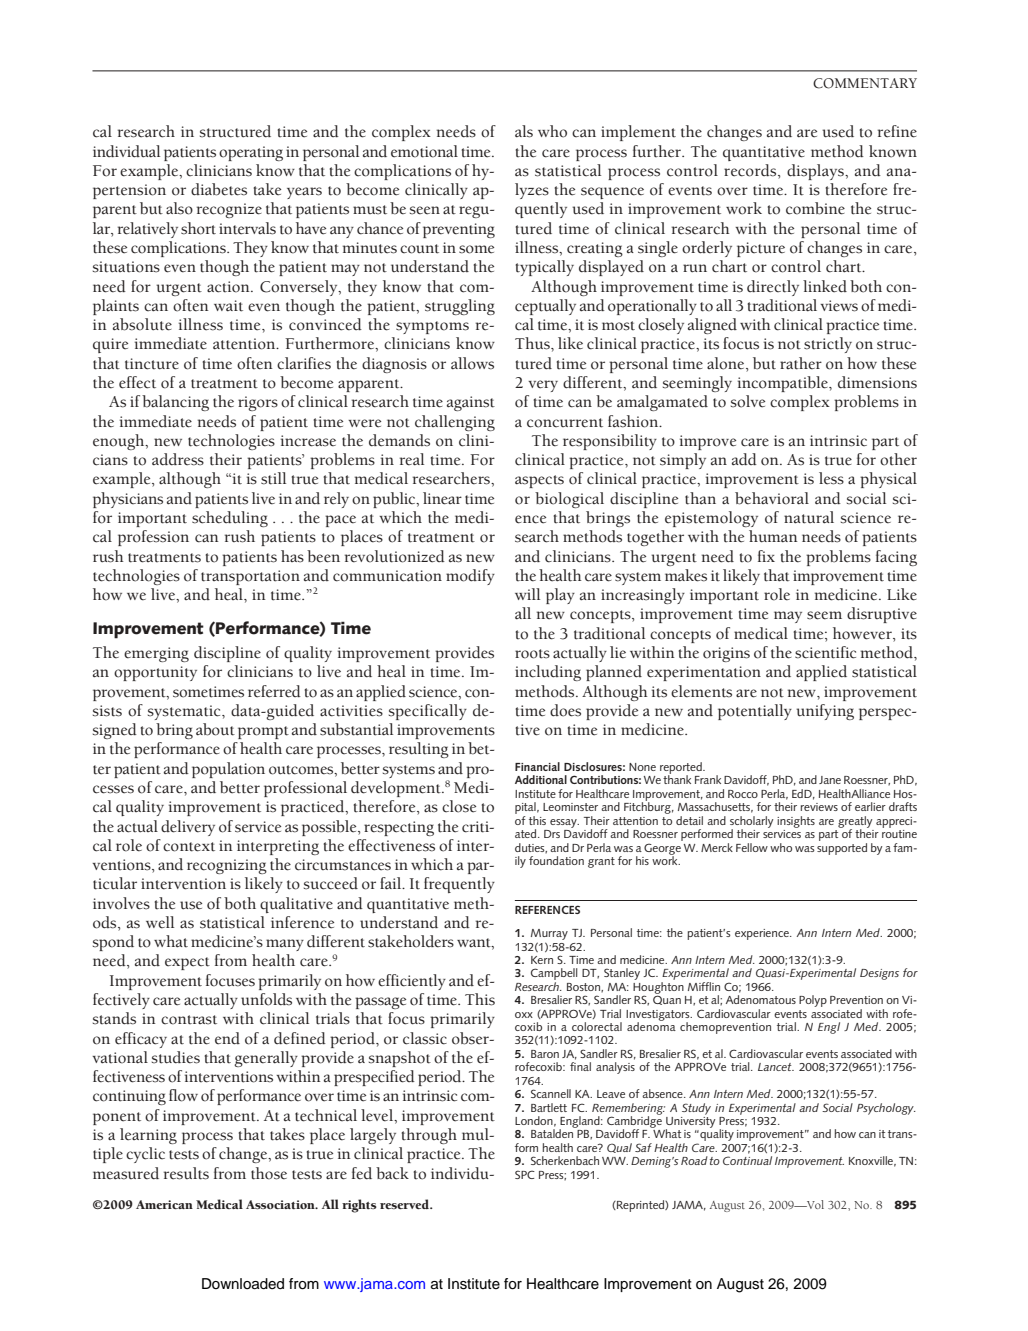 The height and width of the screenshot is (1331, 1028). What do you see at coordinates (471, 403) in the screenshot?
I see `against` at bounding box center [471, 403].
